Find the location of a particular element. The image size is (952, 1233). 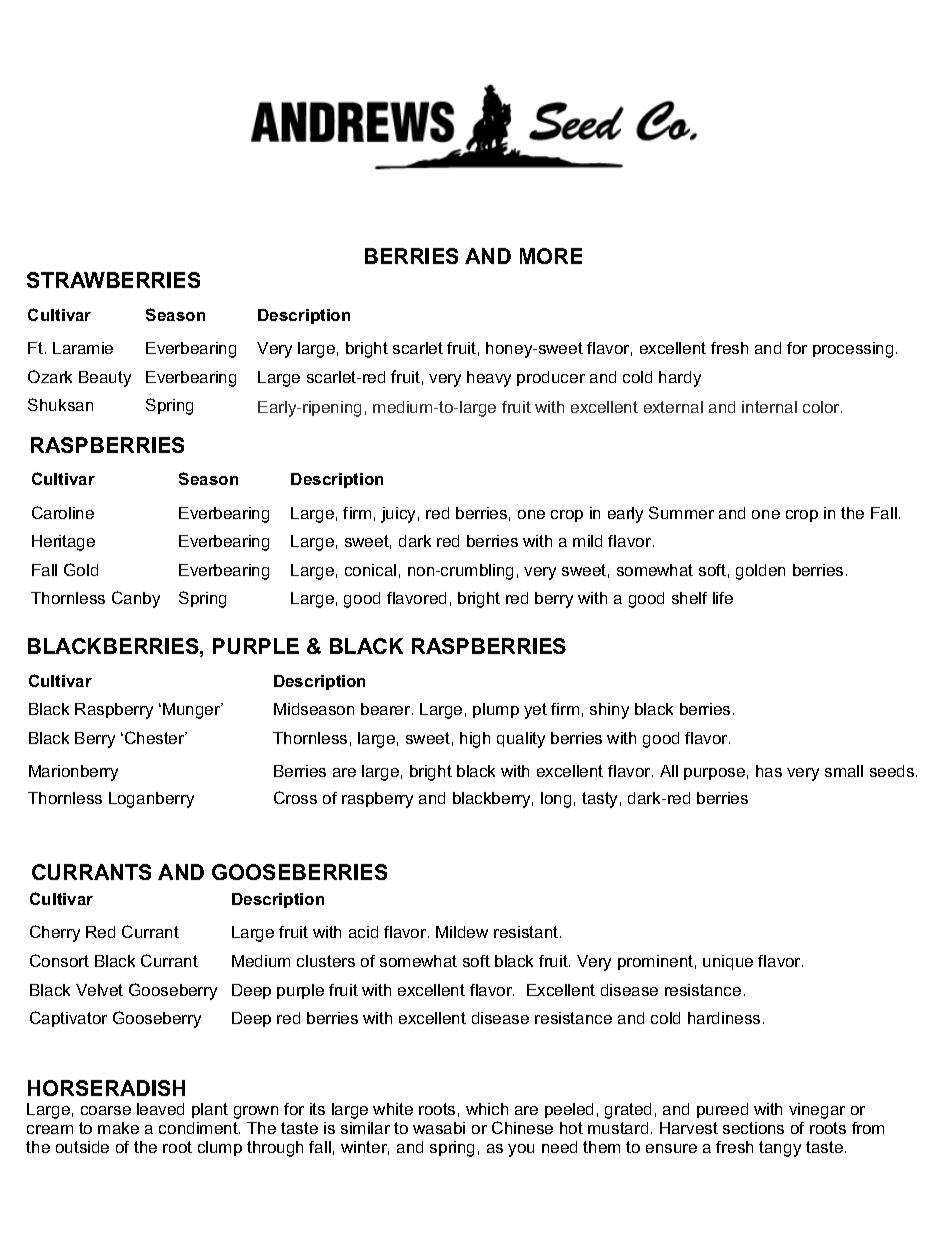

Munger is located at coordinates (193, 711).
